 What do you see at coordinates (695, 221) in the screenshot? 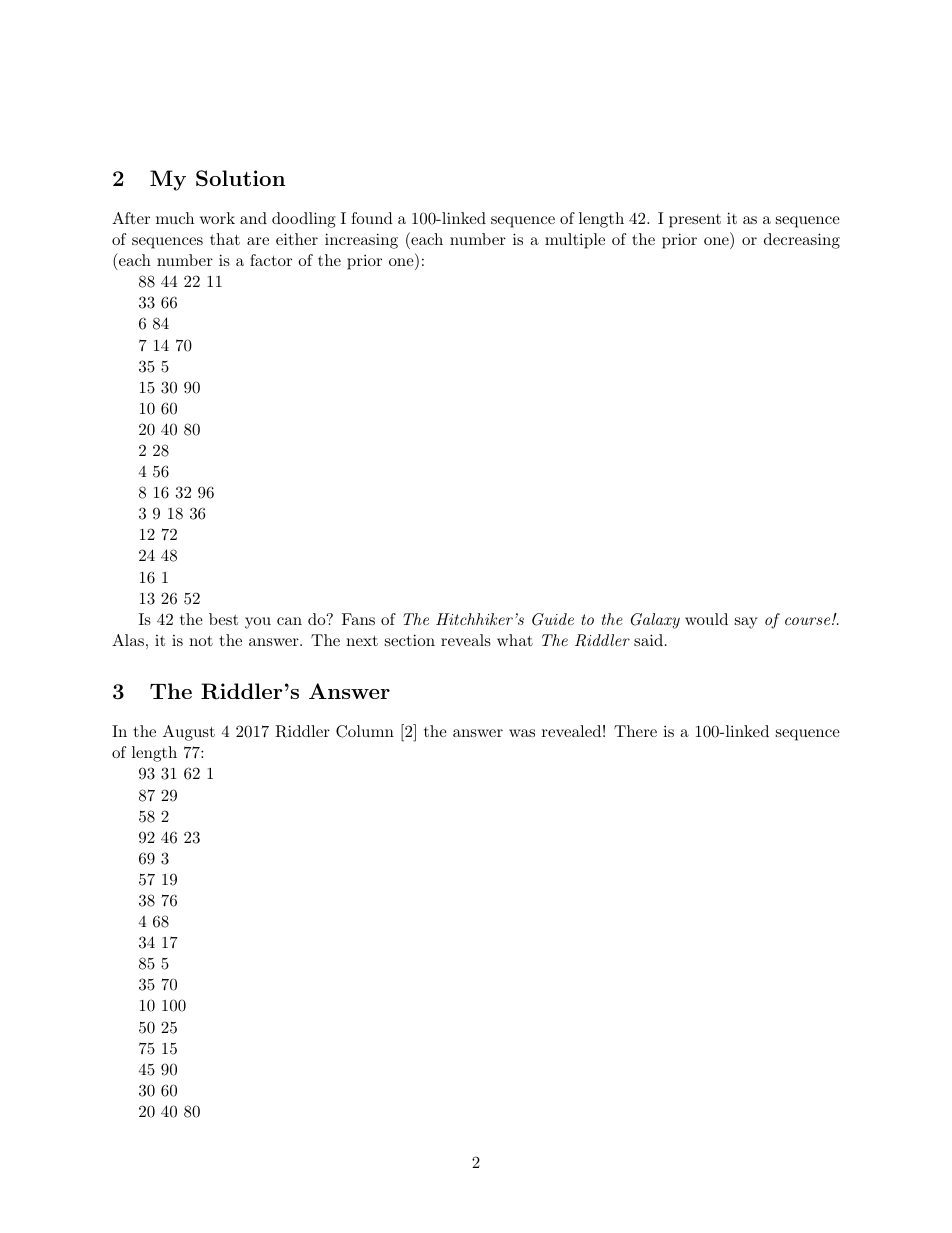
I see `present` at bounding box center [695, 221].
